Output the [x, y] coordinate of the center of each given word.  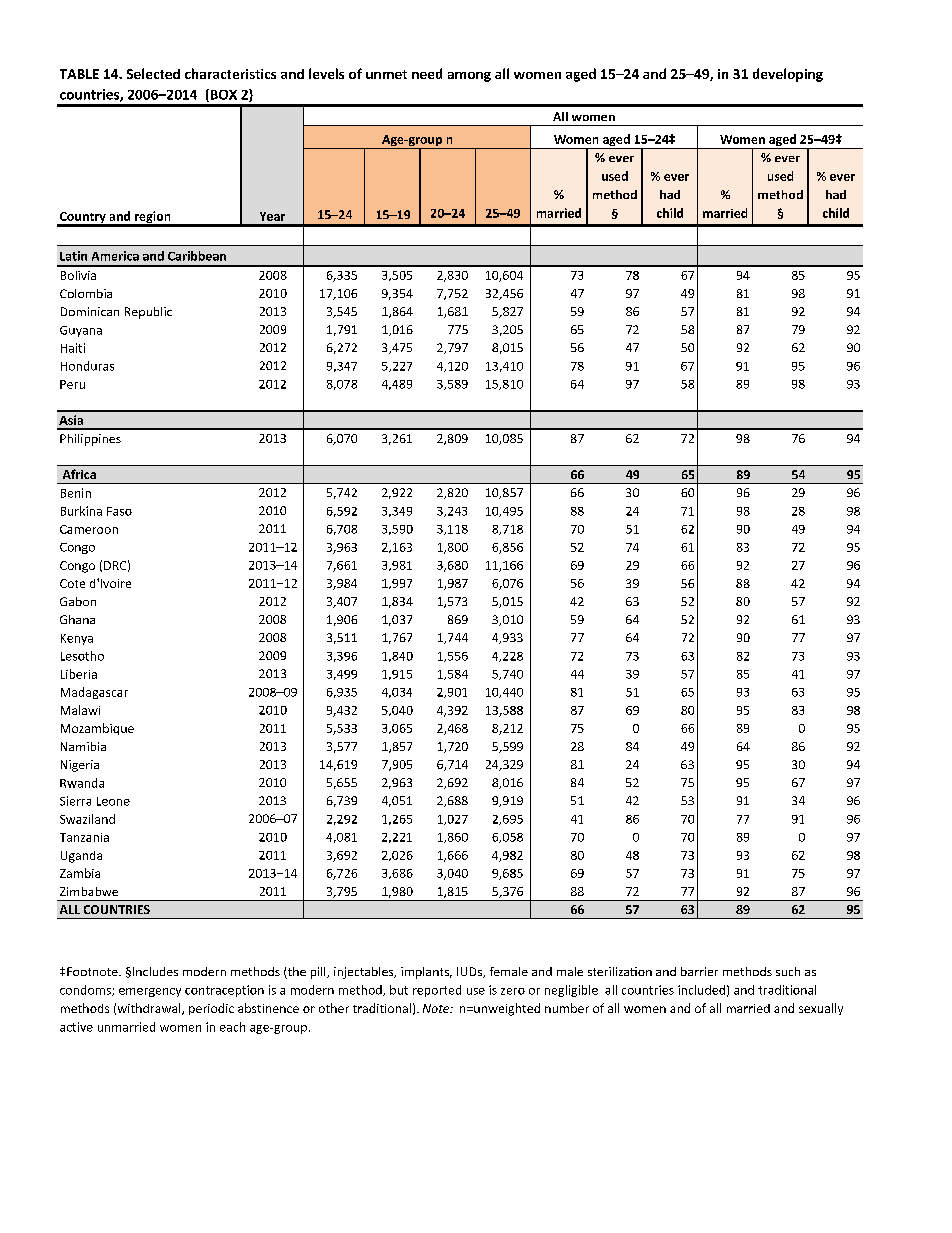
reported [437, 991]
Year [272, 216]
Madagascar [94, 693]
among [469, 77]
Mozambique [97, 729]
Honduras [87, 366]
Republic [148, 313]
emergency [150, 992]
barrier [699, 971]
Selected [153, 73]
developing [788, 75]
